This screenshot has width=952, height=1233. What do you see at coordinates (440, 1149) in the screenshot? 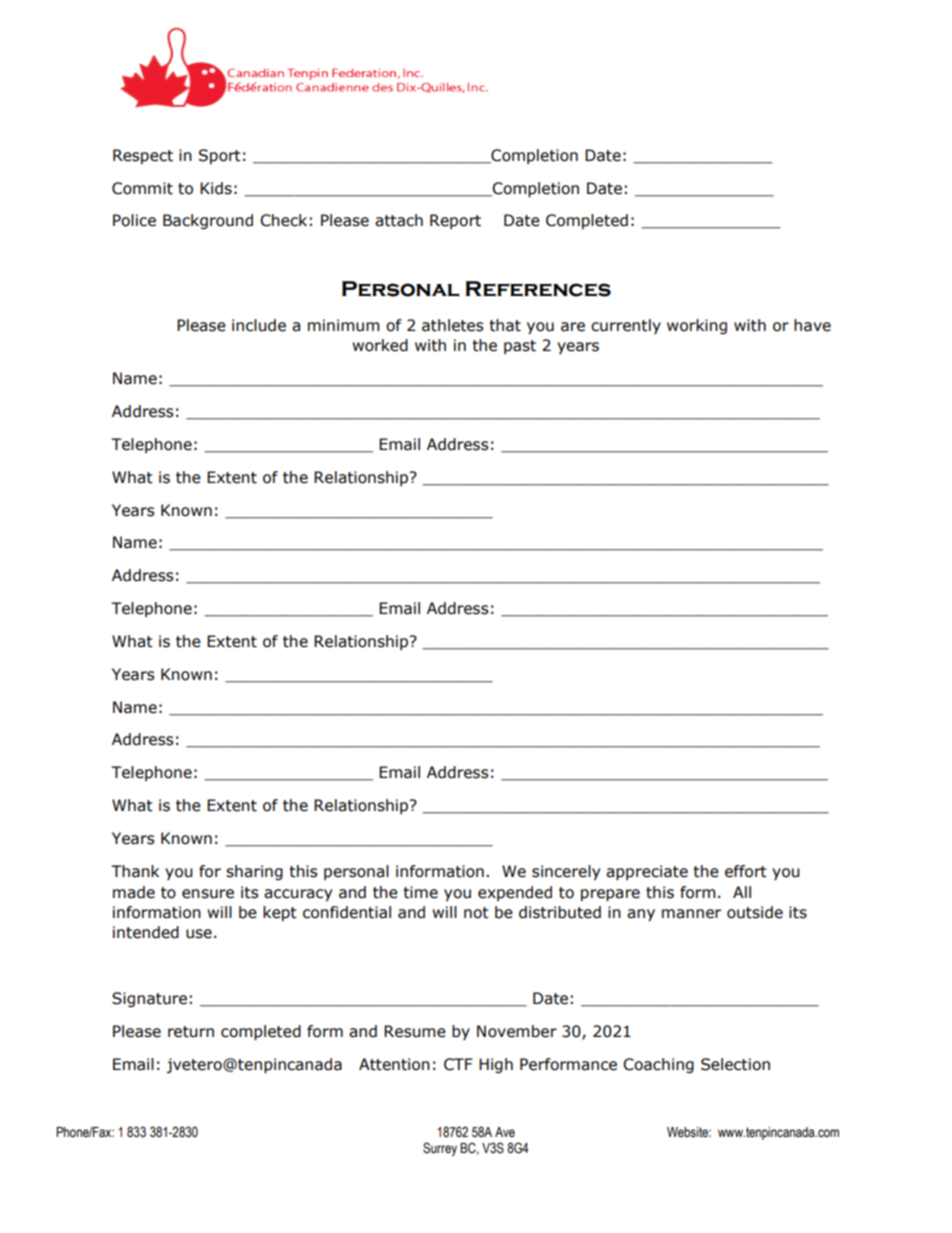
I see `Surrey` at bounding box center [440, 1149].
